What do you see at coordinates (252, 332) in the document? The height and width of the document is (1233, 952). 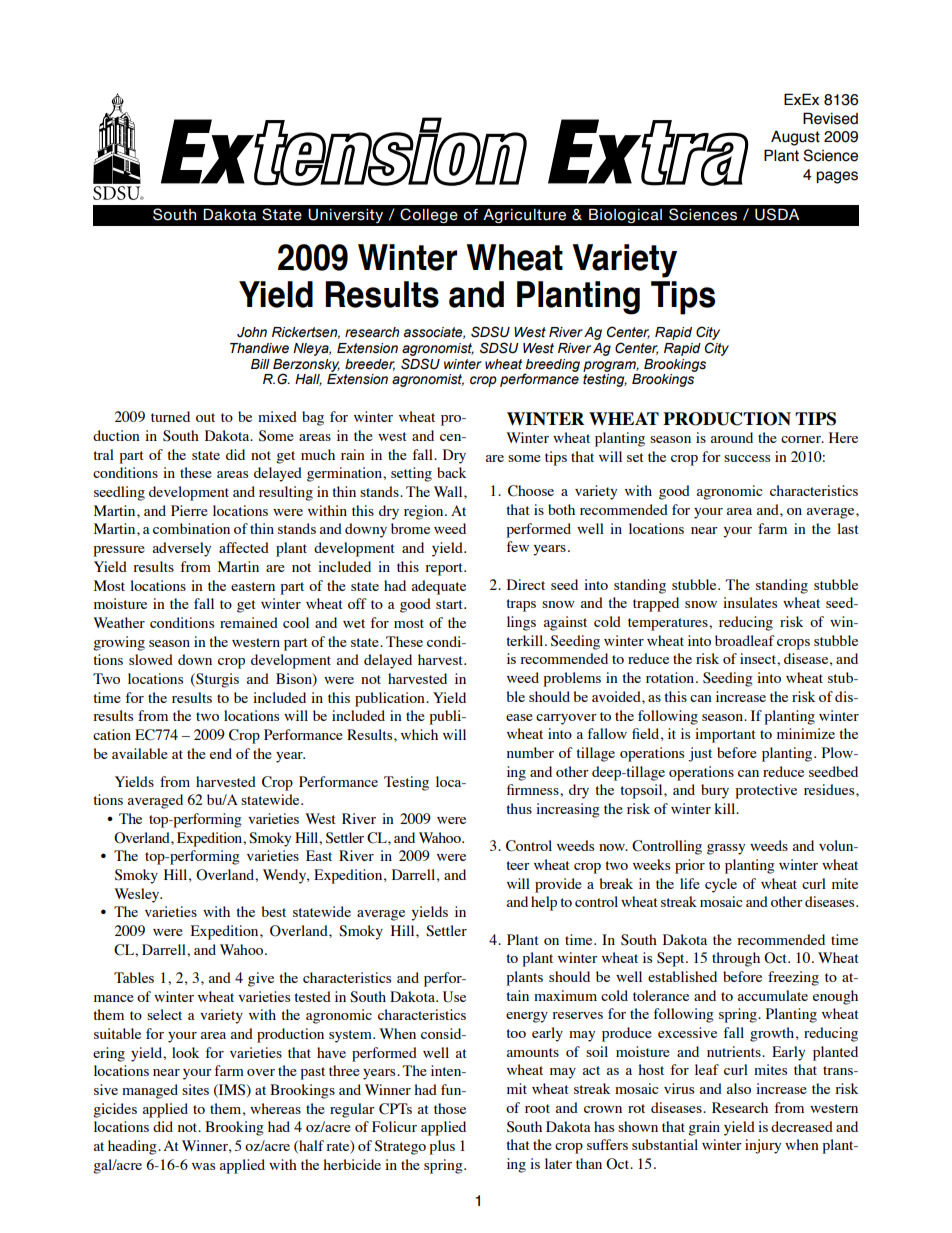 I see `John` at bounding box center [252, 332].
